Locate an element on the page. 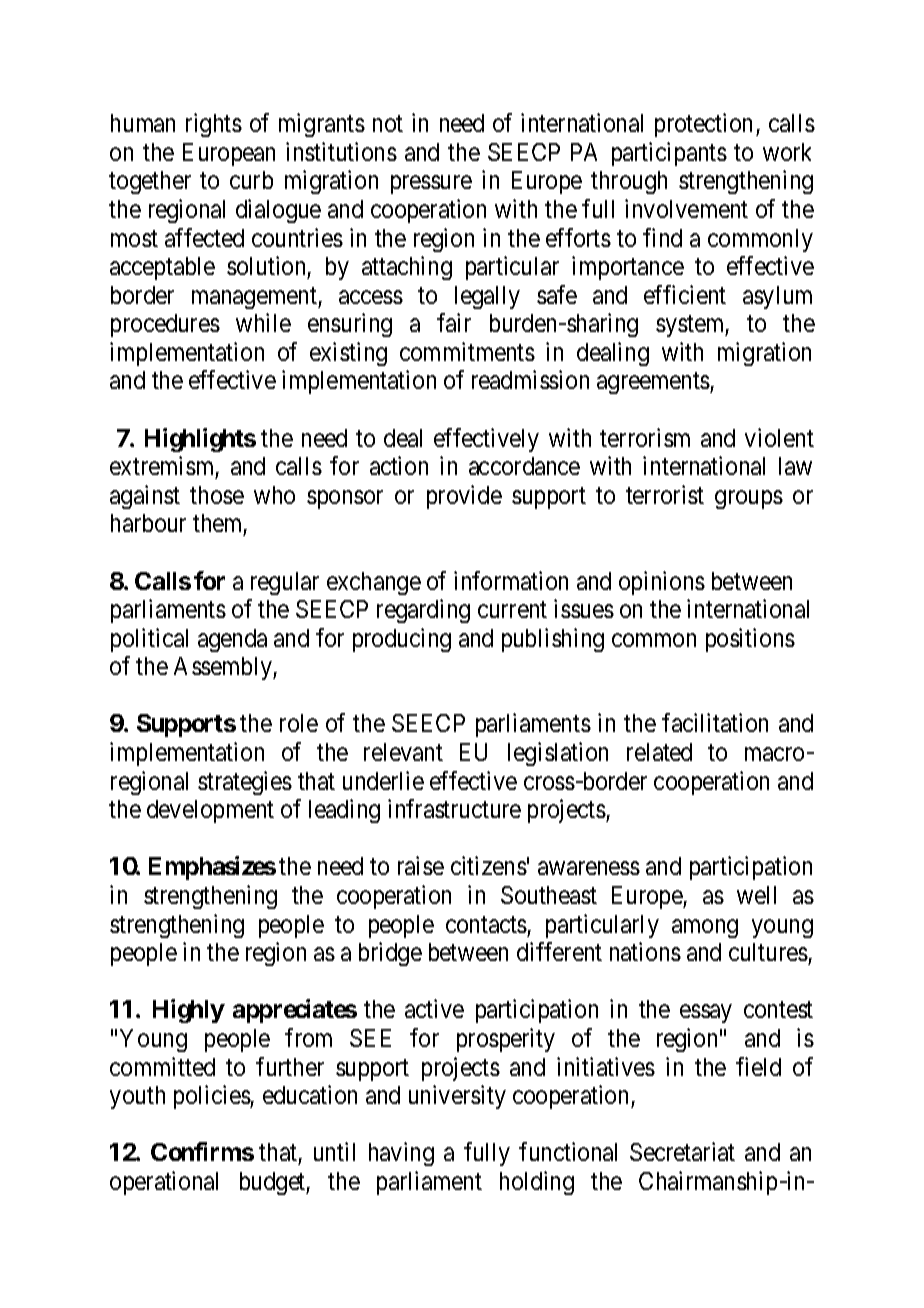 This page has height=1308, width=924. protection is located at coordinates (703, 125).
